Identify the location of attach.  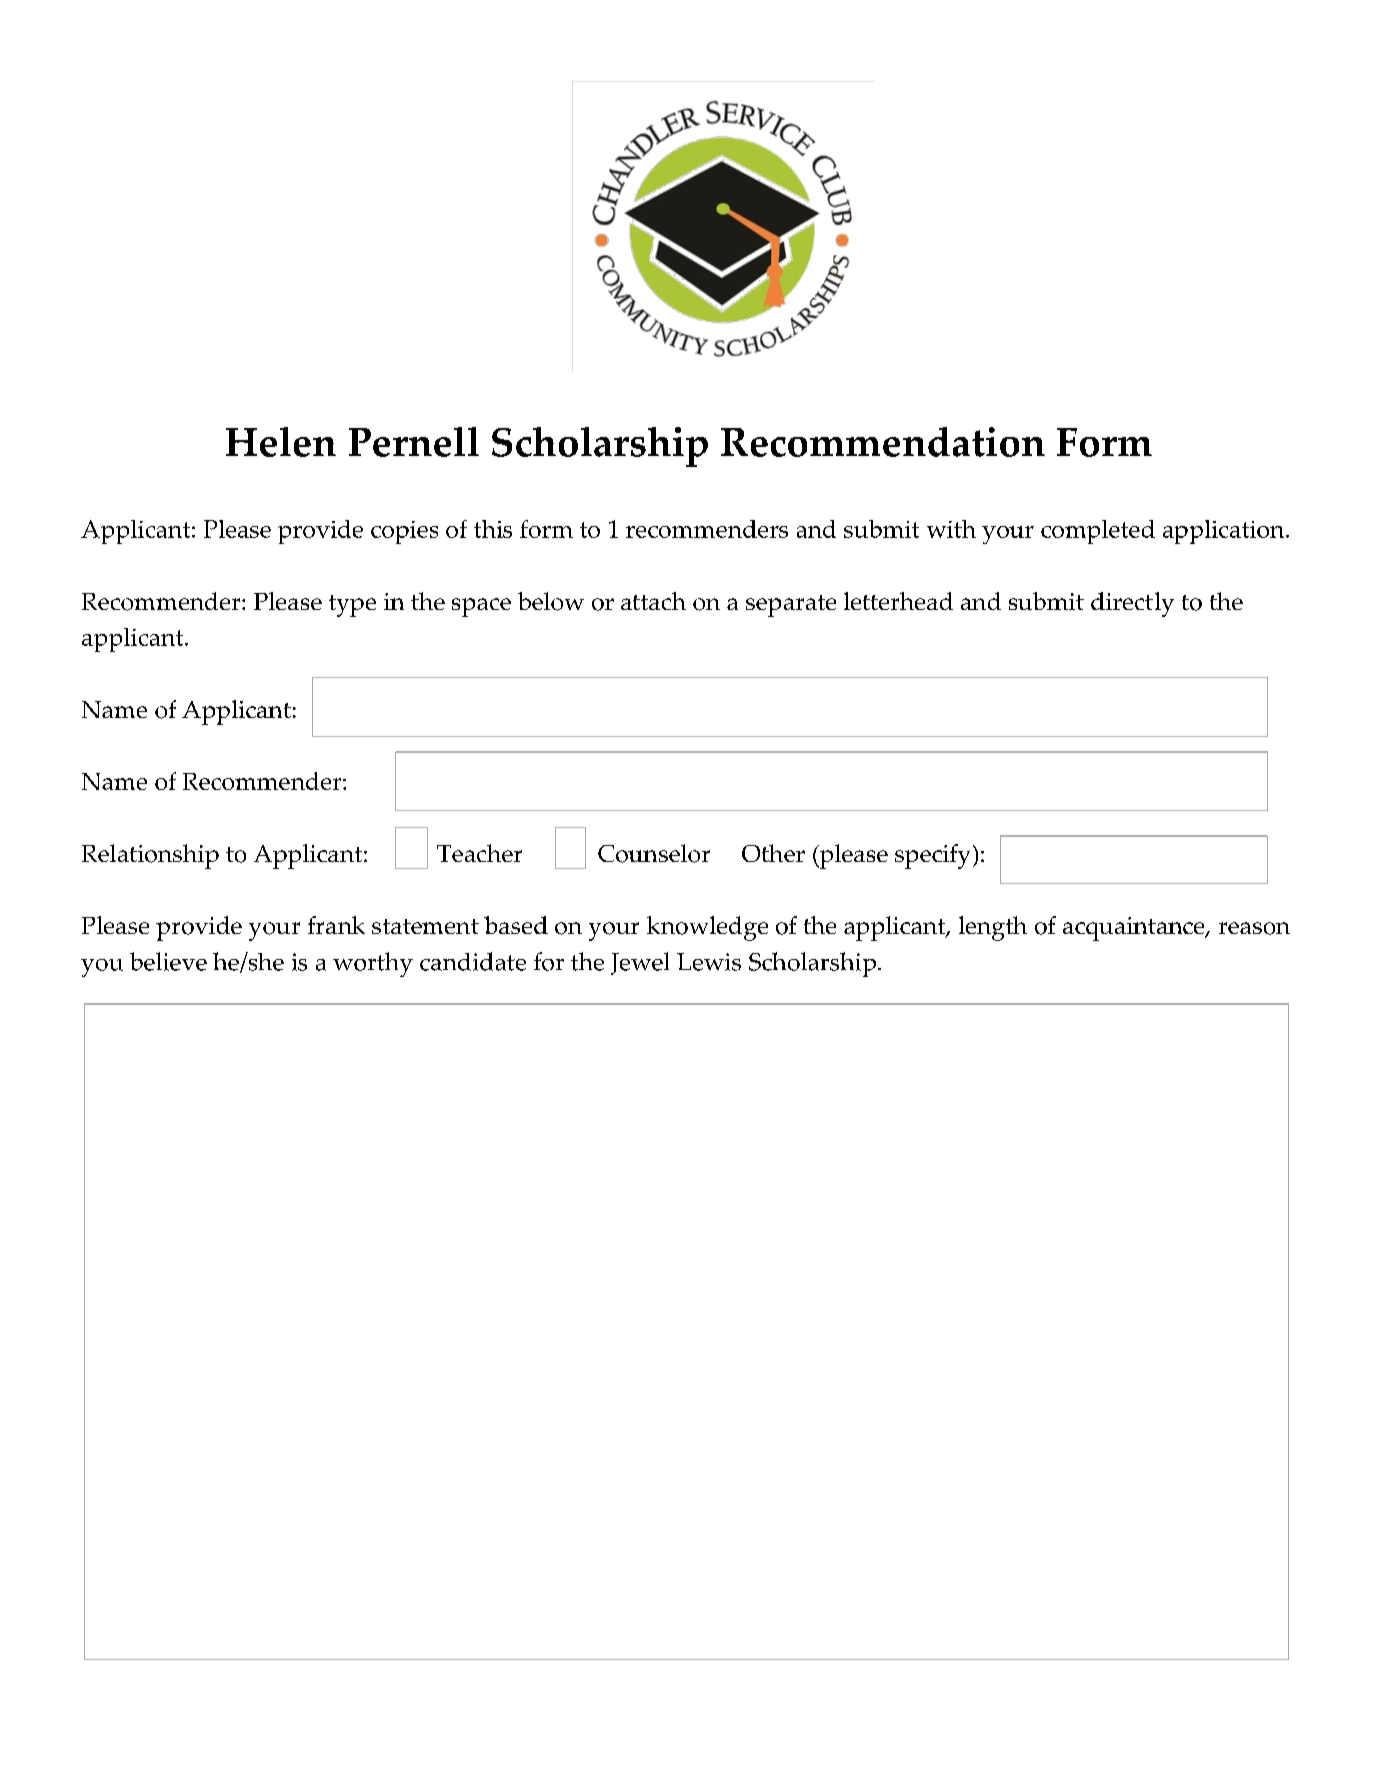
(653, 601).
